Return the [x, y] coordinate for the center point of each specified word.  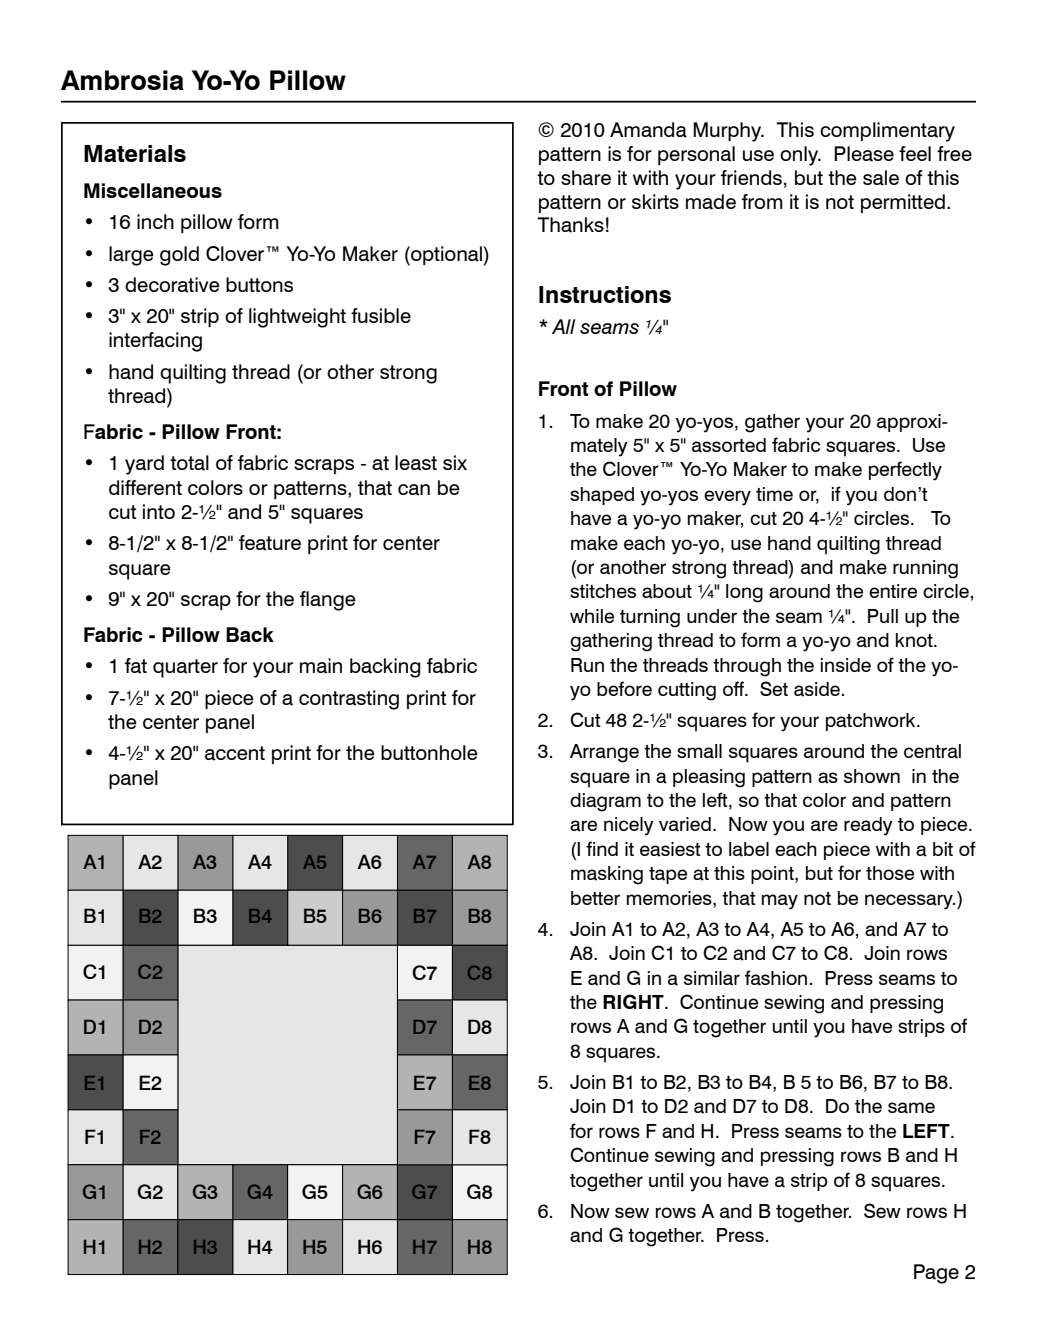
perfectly [905, 471]
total [189, 463]
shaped [602, 496]
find [602, 848]
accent [235, 753]
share [586, 178]
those [890, 873]
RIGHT [634, 1001]
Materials [135, 153]
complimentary [887, 132]
